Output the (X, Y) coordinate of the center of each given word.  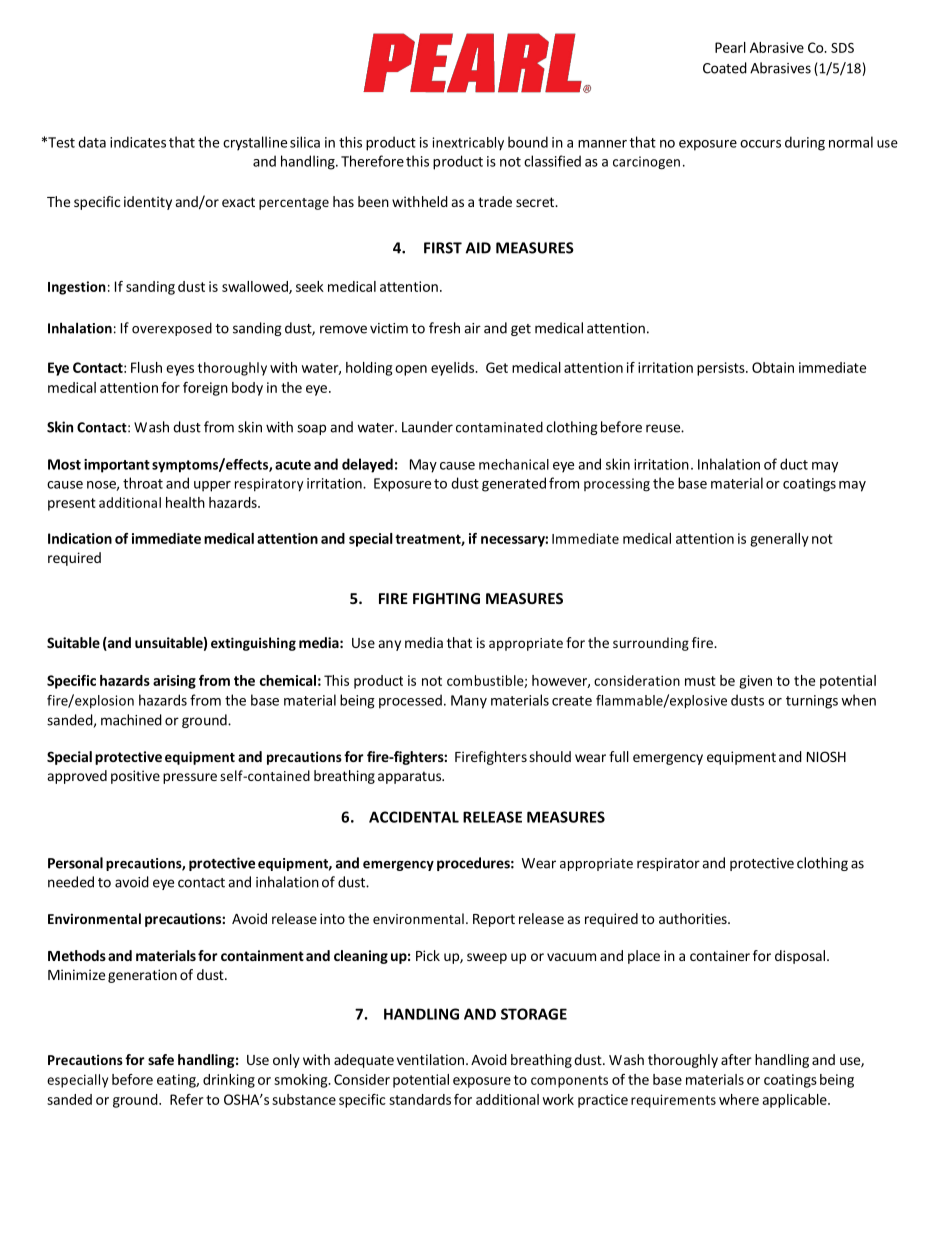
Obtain (773, 367)
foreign (205, 389)
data (92, 142)
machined (131, 720)
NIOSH (826, 756)
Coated (725, 68)
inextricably (468, 143)
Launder (427, 427)
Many (469, 702)
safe (161, 1059)
